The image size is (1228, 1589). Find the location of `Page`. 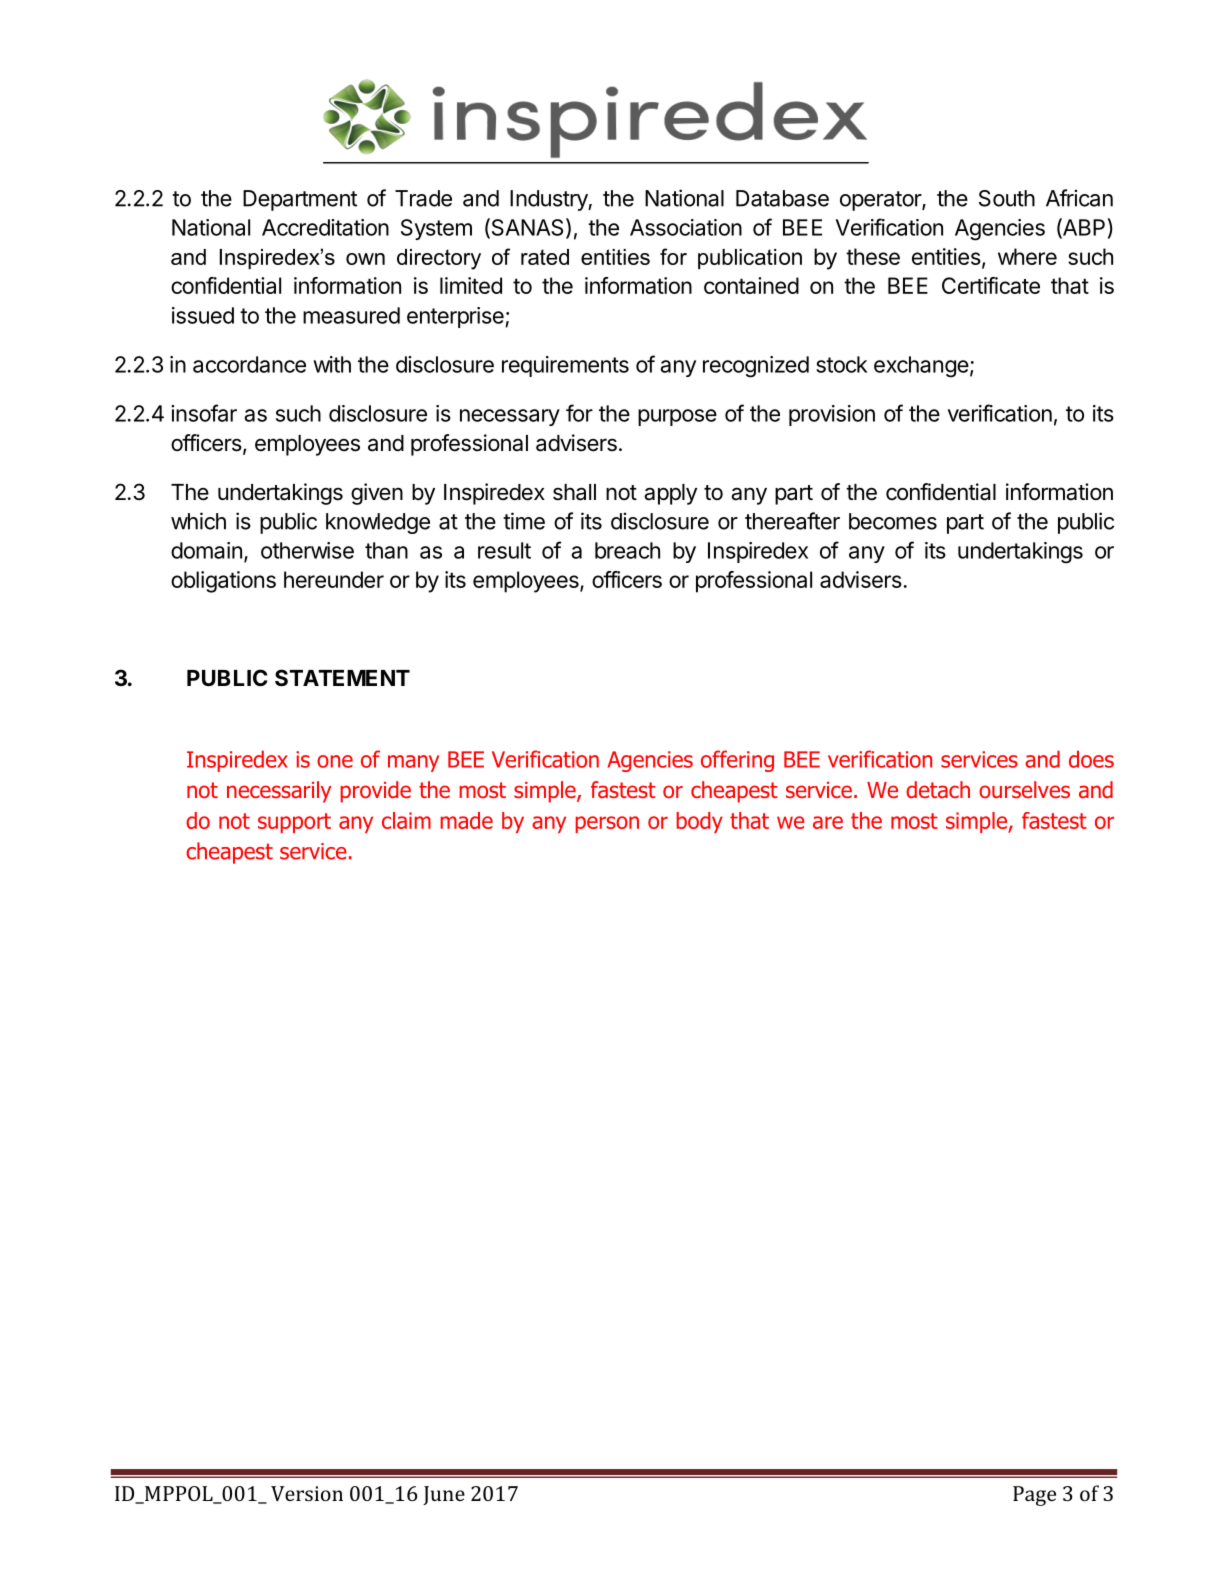

Page is located at coordinates (1034, 1496).
